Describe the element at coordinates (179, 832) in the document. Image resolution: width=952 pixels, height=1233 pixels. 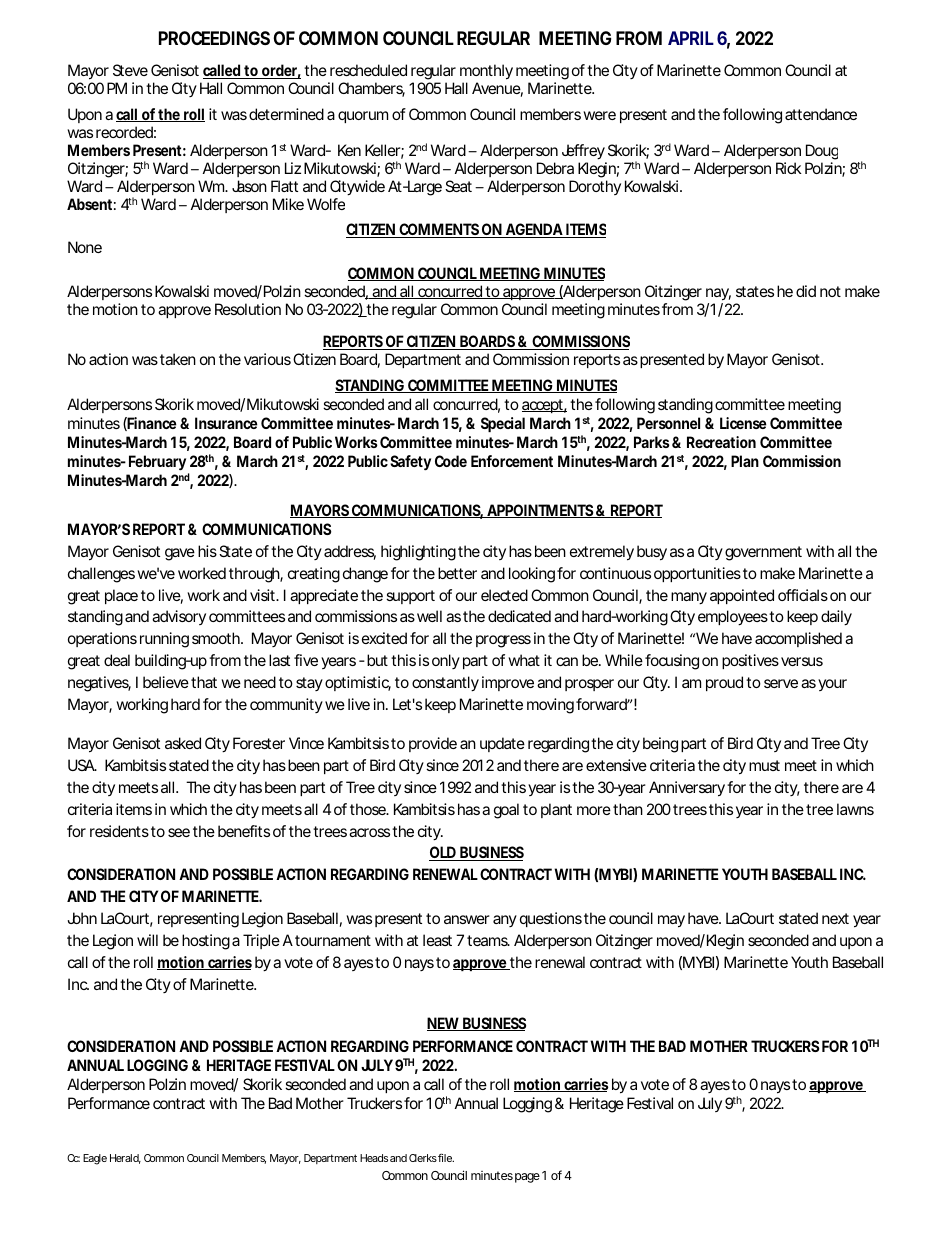
I see `see` at that location.
